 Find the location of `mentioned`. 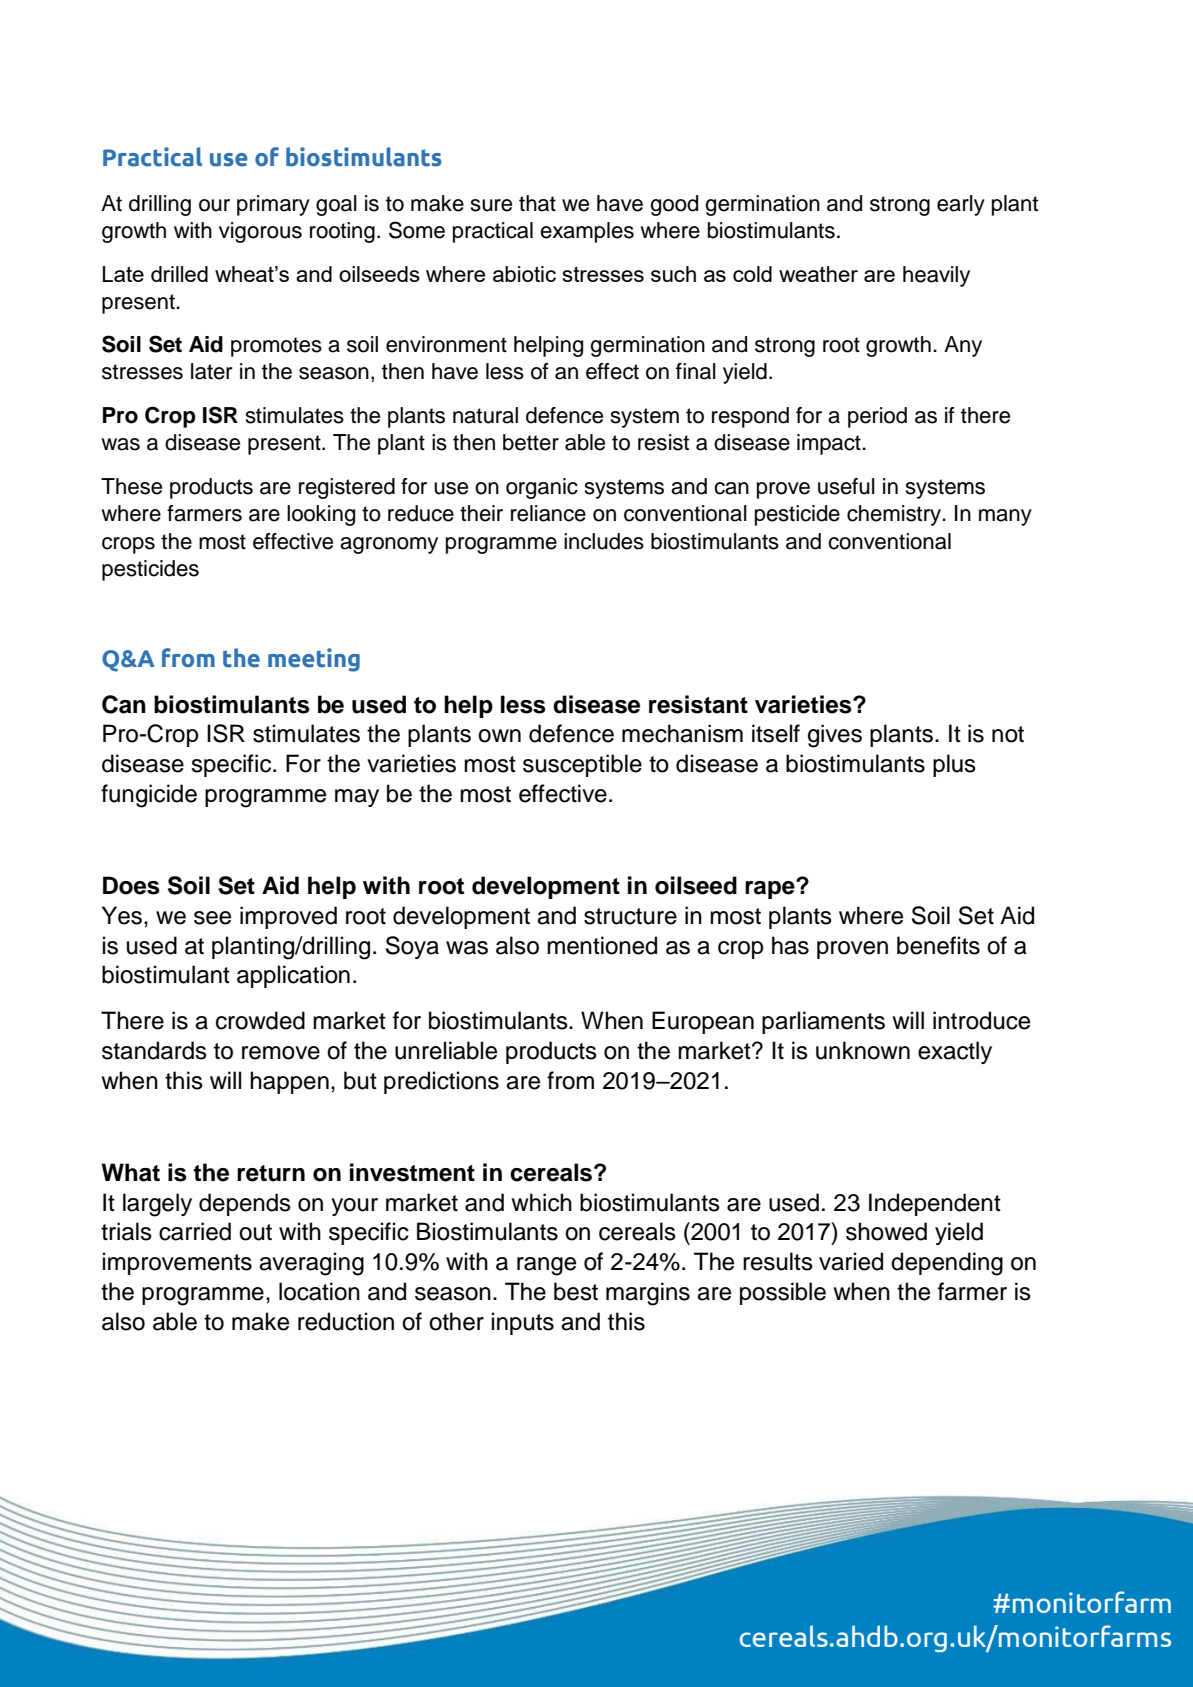

mentioned is located at coordinates (602, 945).
